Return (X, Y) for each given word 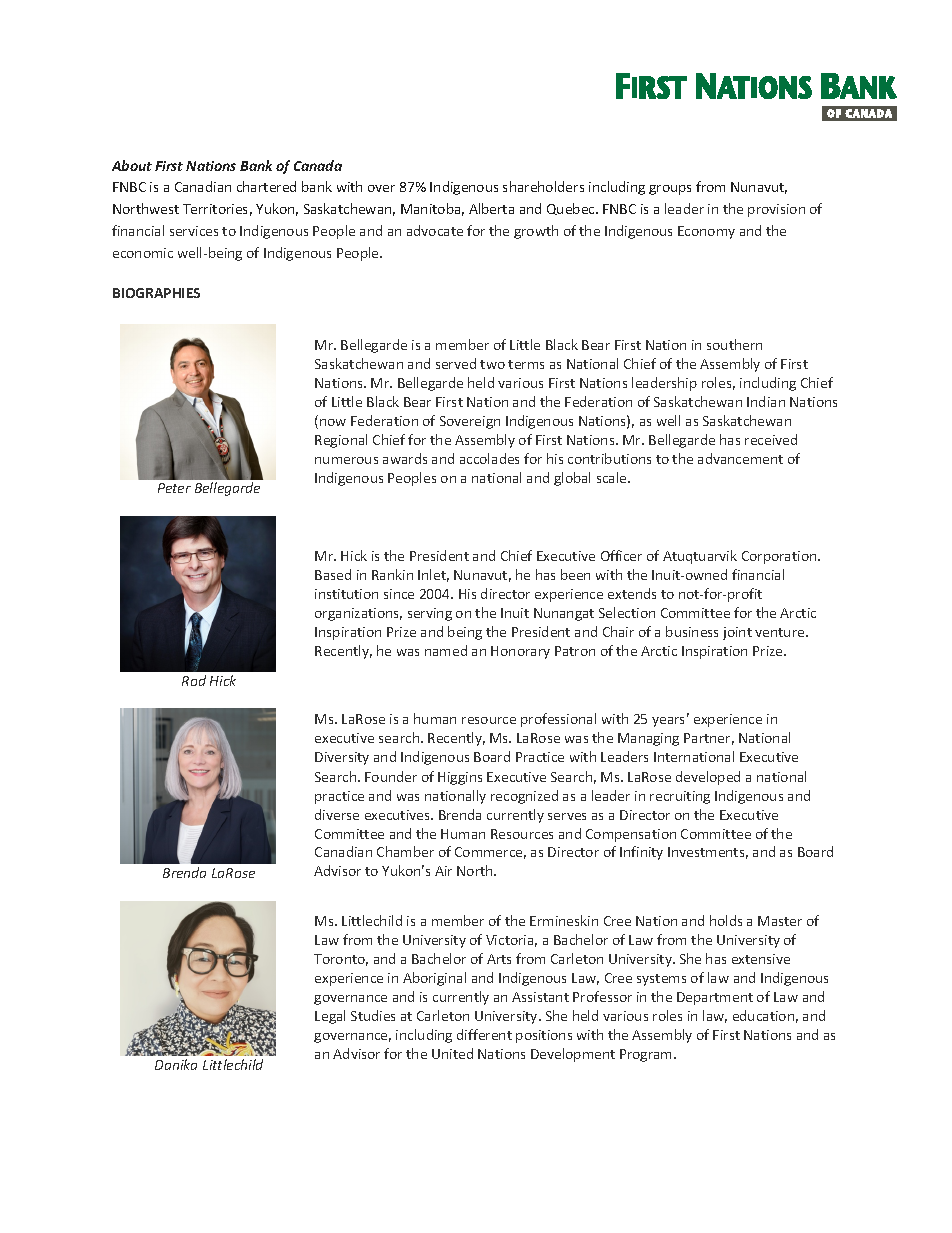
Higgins (460, 778)
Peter (174, 488)
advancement (740, 458)
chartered (266, 186)
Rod (194, 680)
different (484, 1034)
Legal (330, 1017)
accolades (489, 458)
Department (715, 998)
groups (670, 190)
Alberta (491, 208)
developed (708, 778)
